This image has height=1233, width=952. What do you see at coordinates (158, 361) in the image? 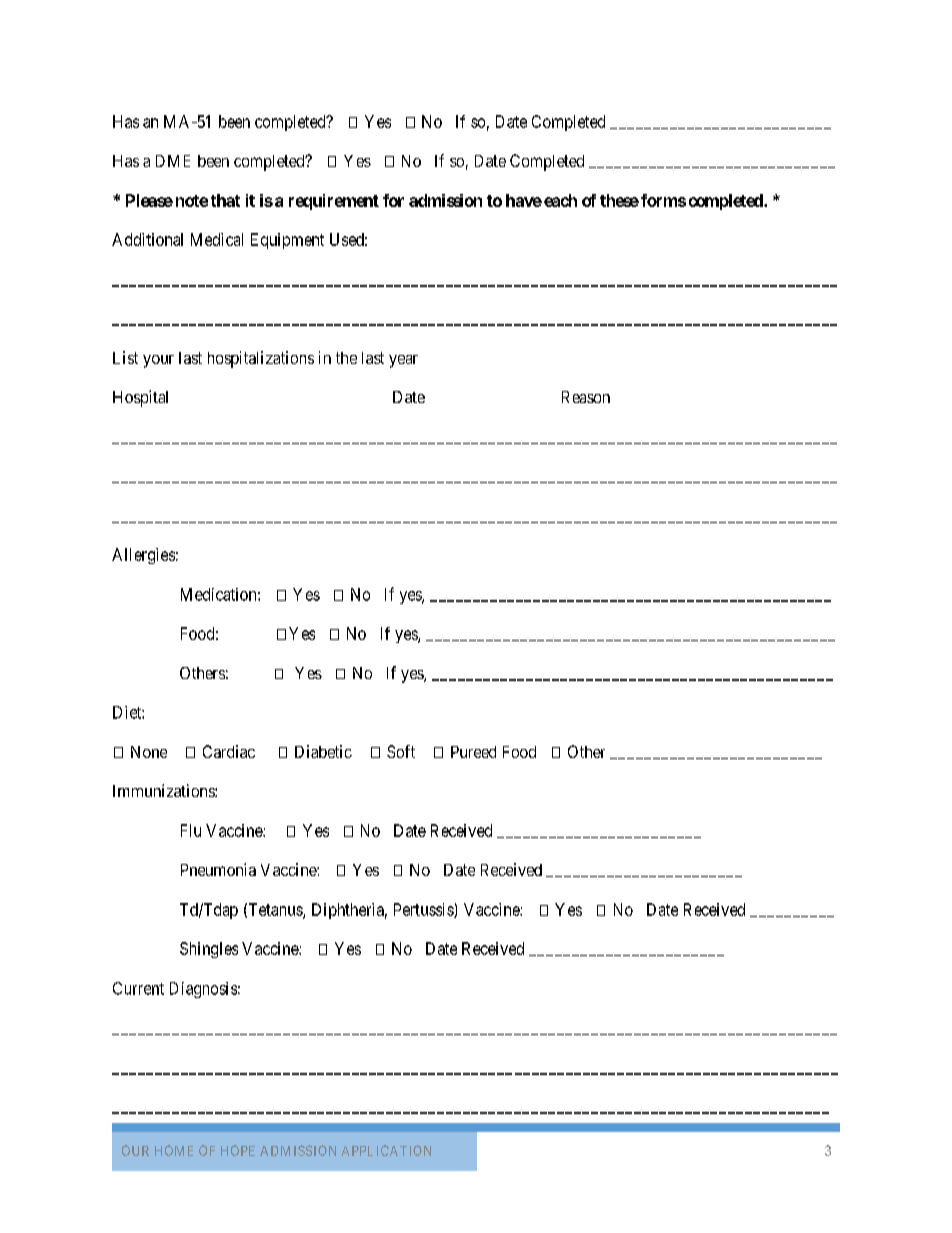
I see `your` at bounding box center [158, 361].
